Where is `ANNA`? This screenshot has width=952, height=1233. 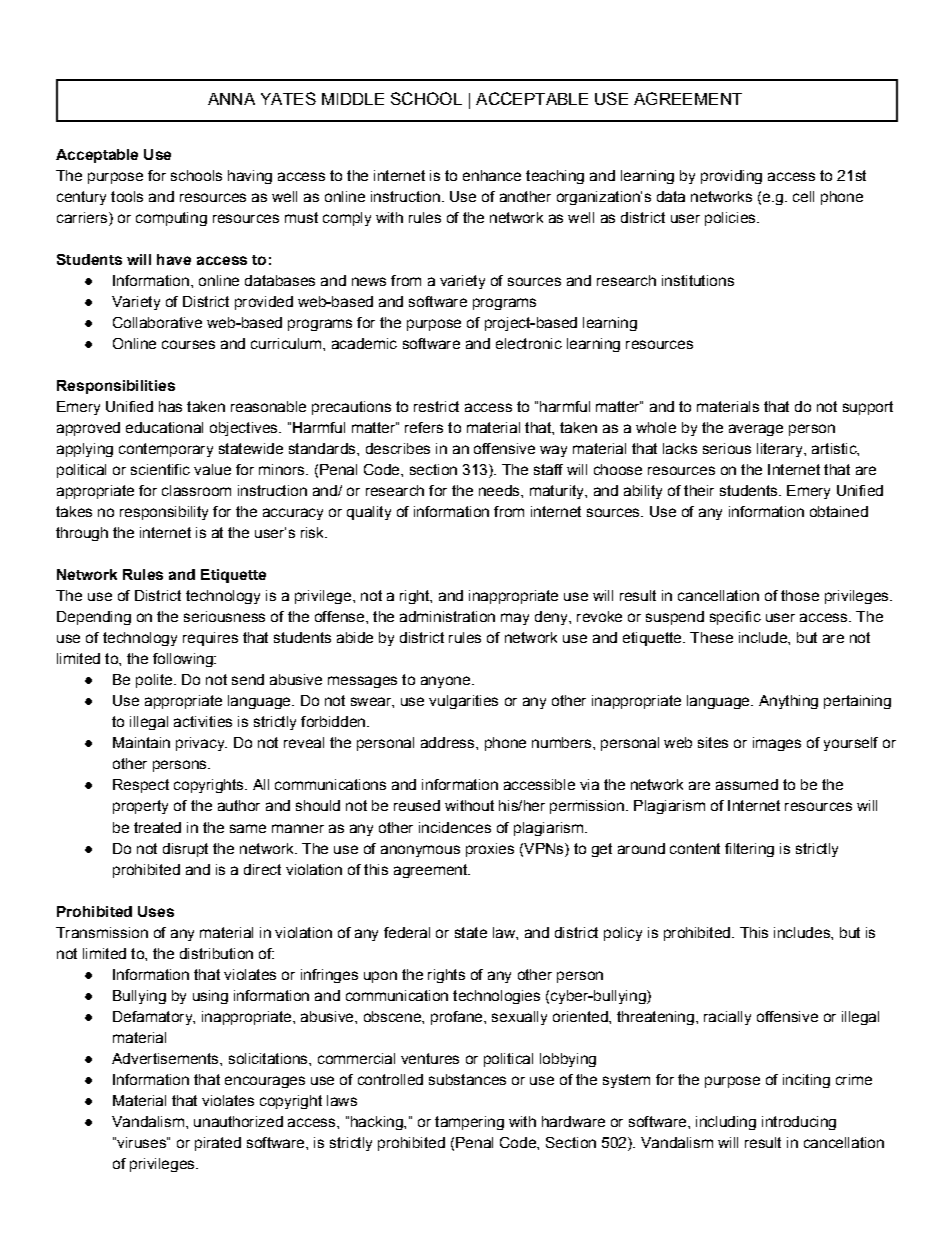 ANNA is located at coordinates (231, 99).
